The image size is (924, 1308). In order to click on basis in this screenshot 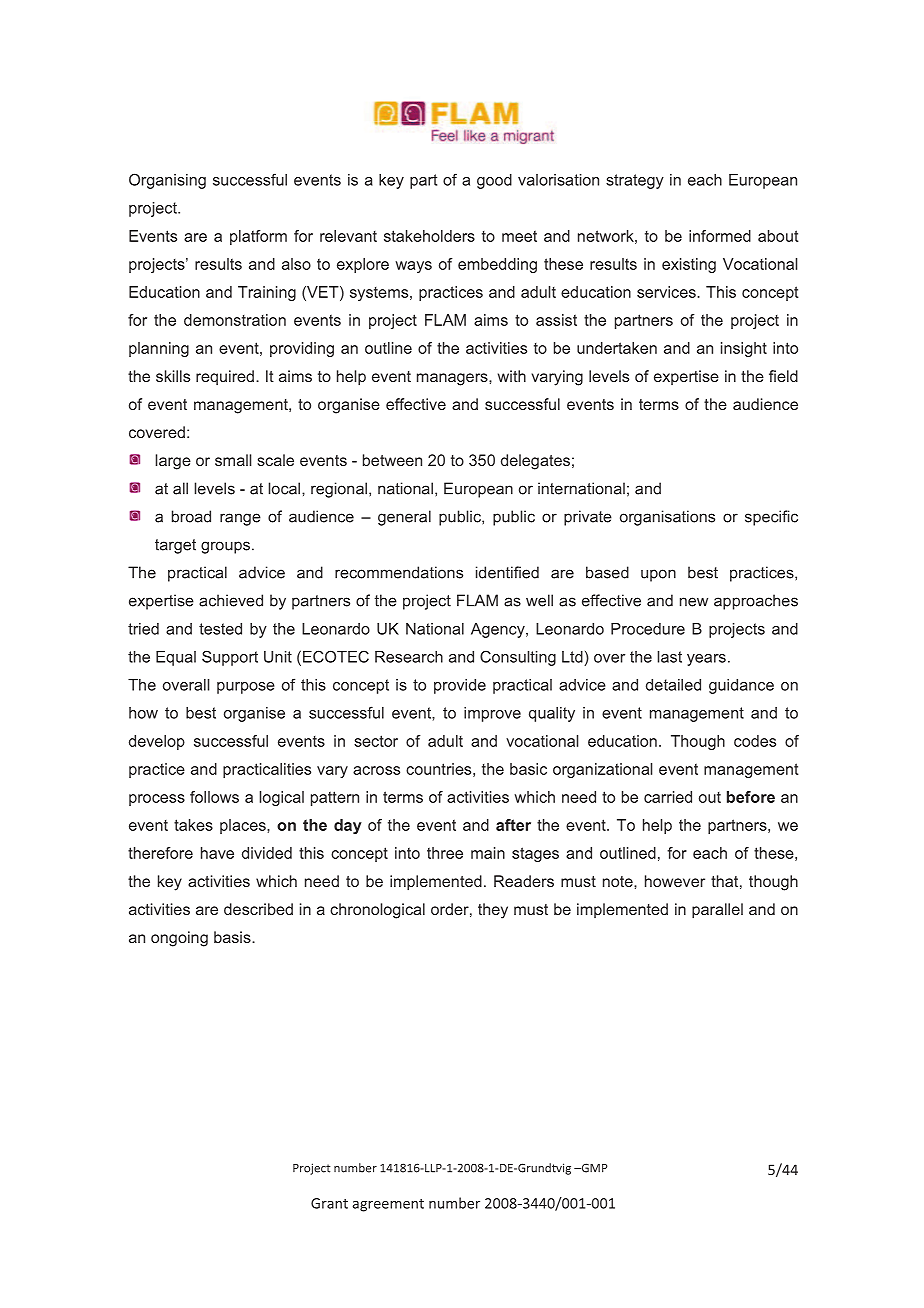, I will do `click(233, 937)`.
